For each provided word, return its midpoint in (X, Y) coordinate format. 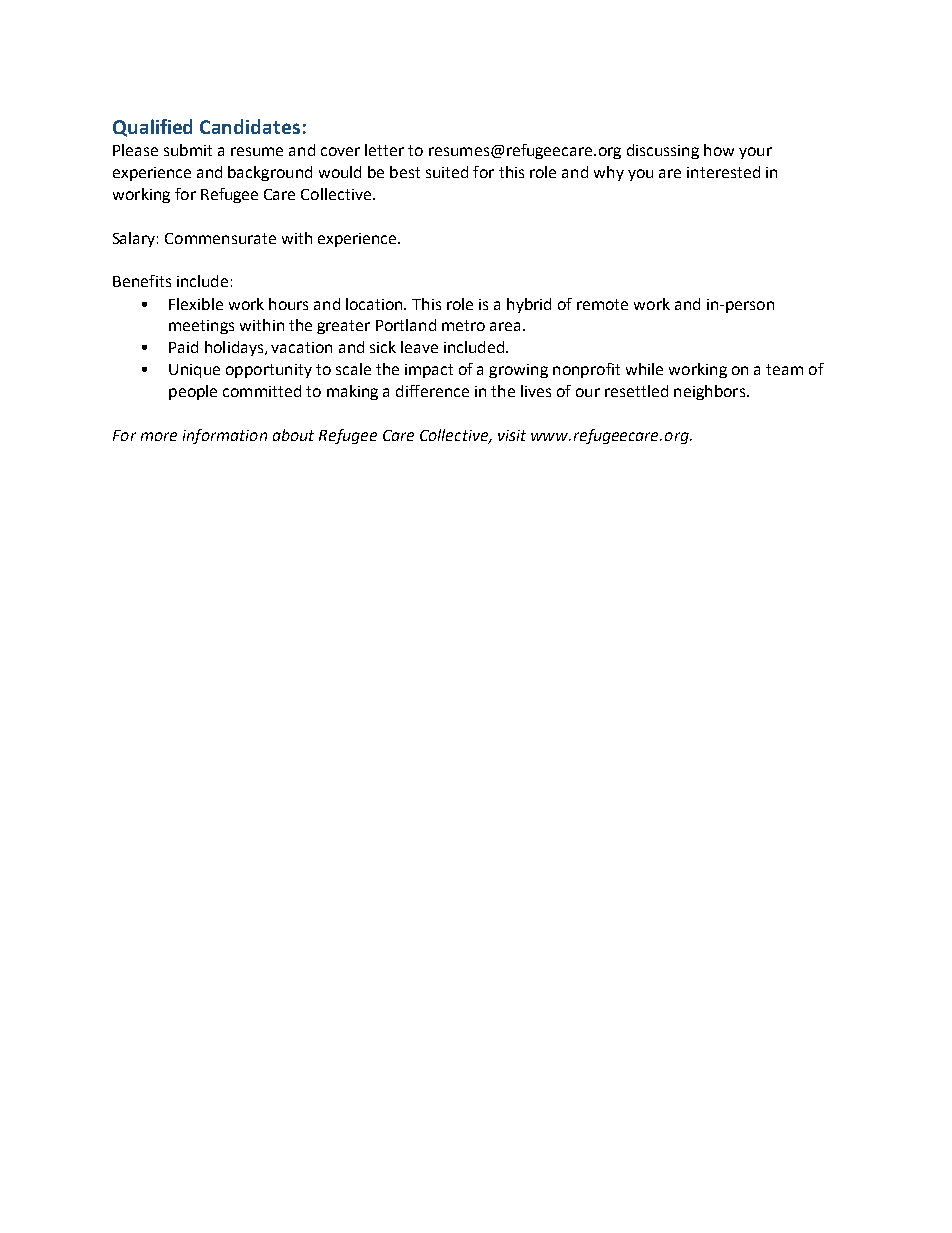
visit (512, 435)
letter (384, 150)
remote (602, 304)
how (719, 150)
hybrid (529, 305)
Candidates (250, 126)
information (225, 436)
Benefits (142, 281)
